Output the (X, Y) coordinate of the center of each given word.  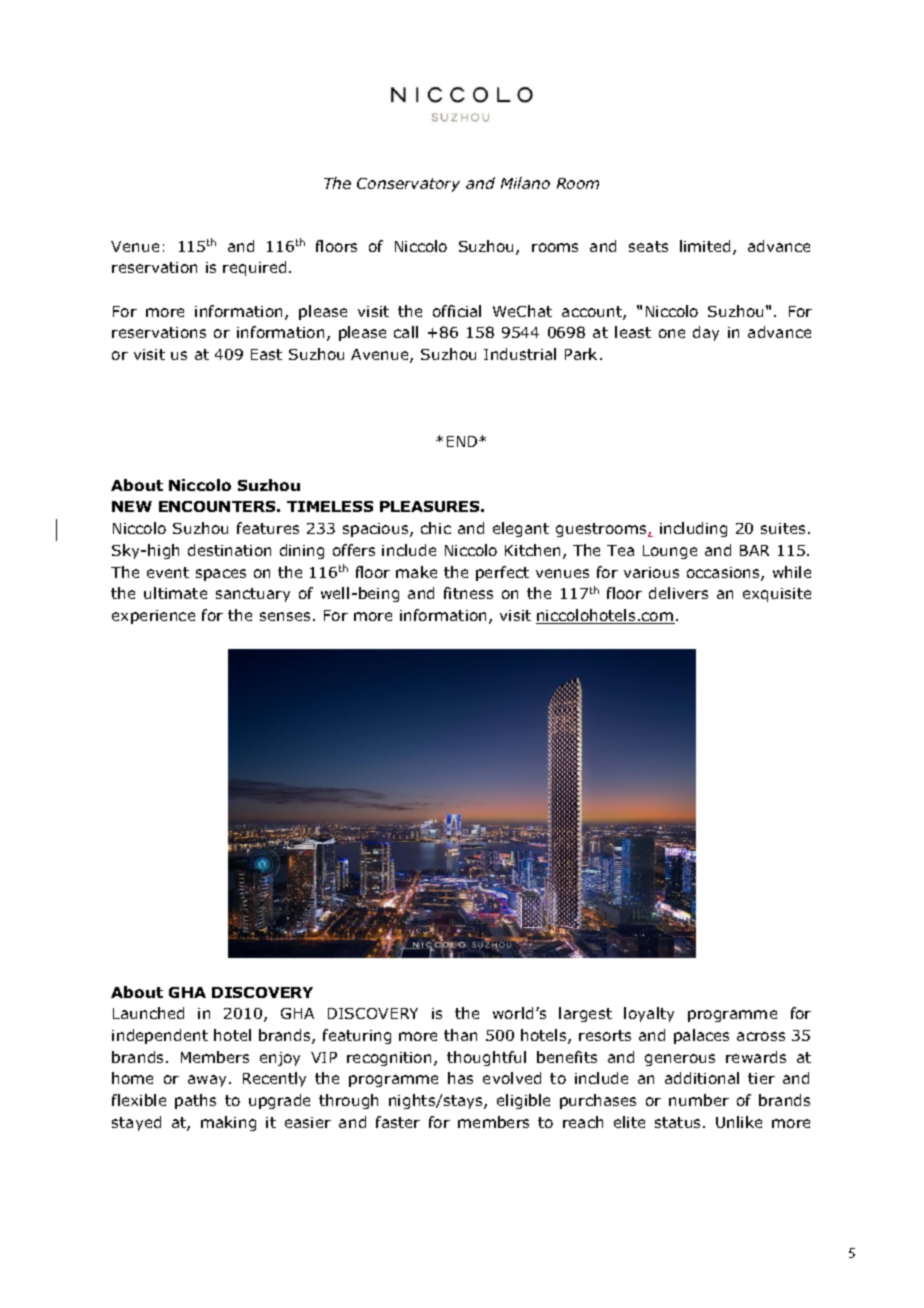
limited (705, 246)
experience (153, 617)
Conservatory (408, 185)
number (699, 1100)
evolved (512, 1078)
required (254, 268)
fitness (468, 593)
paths (195, 1101)
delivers (678, 593)
